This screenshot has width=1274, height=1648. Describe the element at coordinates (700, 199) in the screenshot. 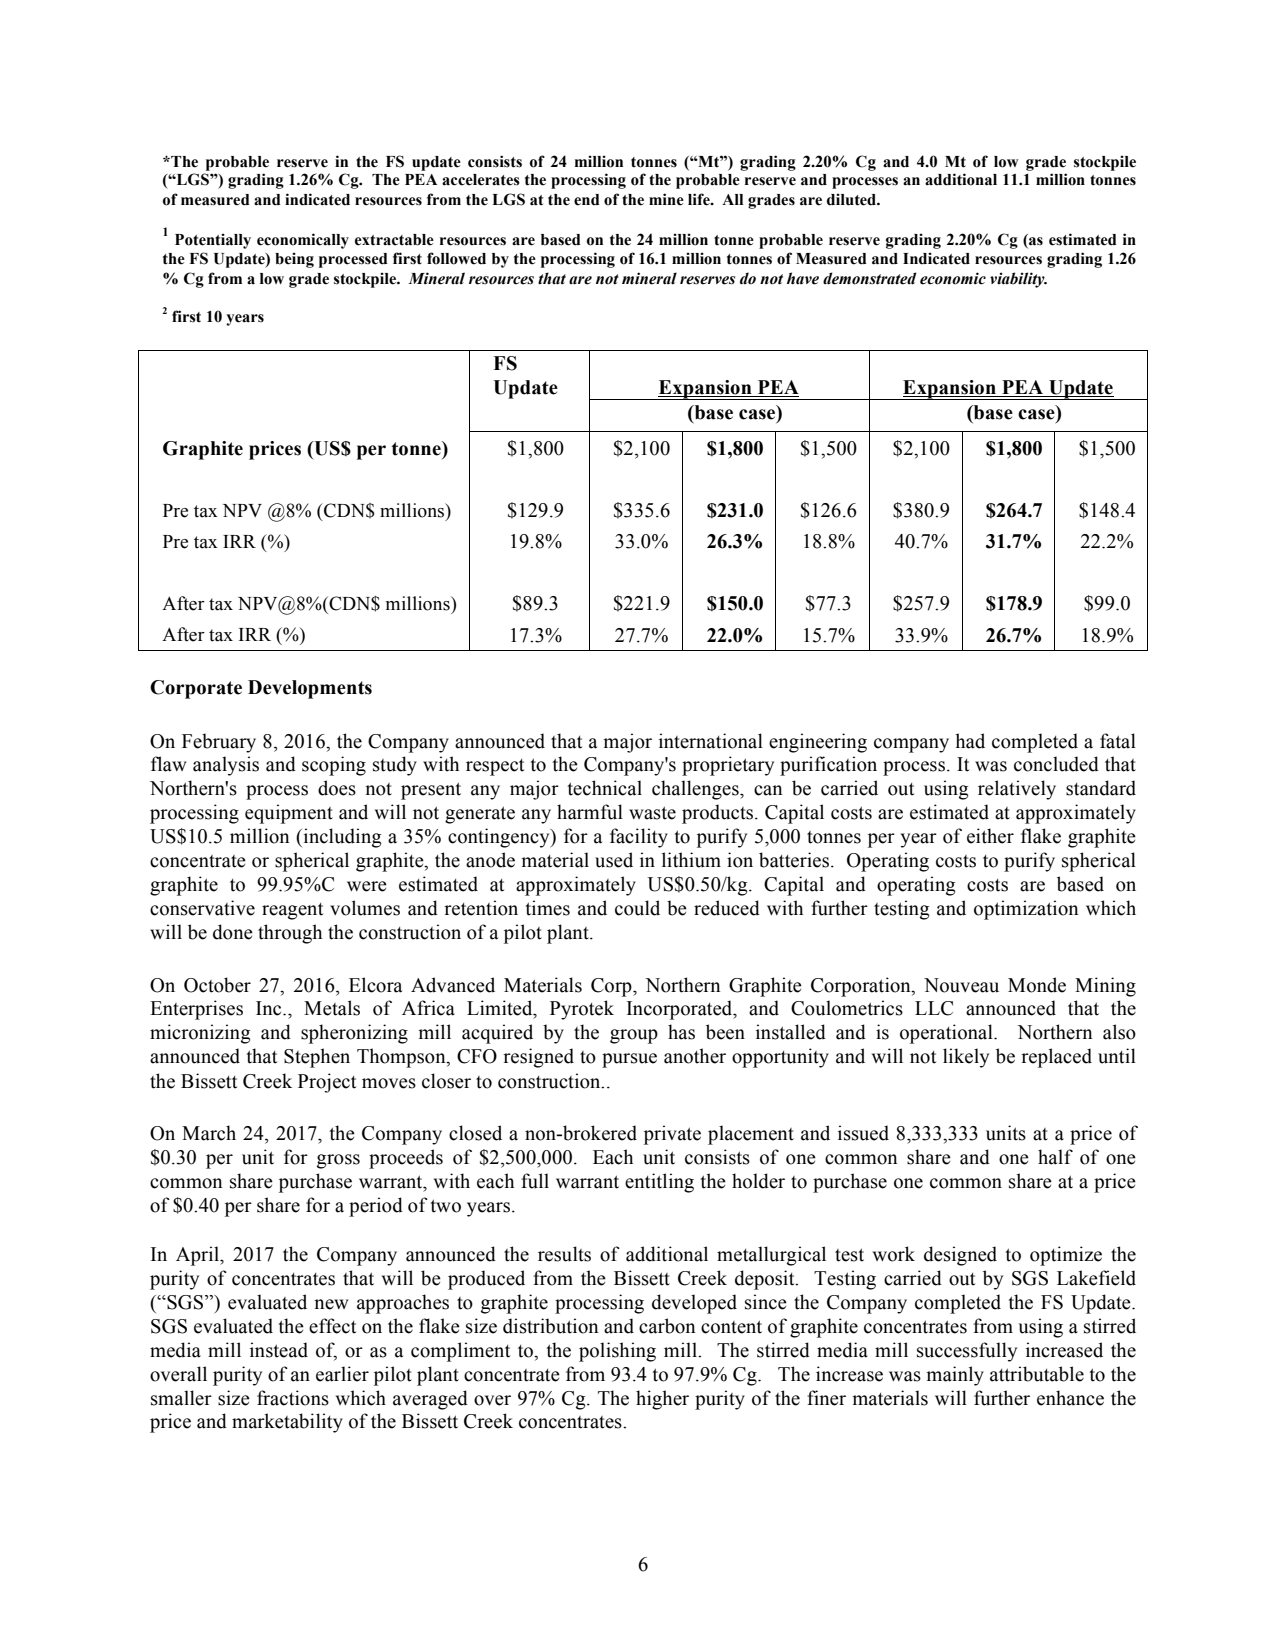

I see `life` at that location.
